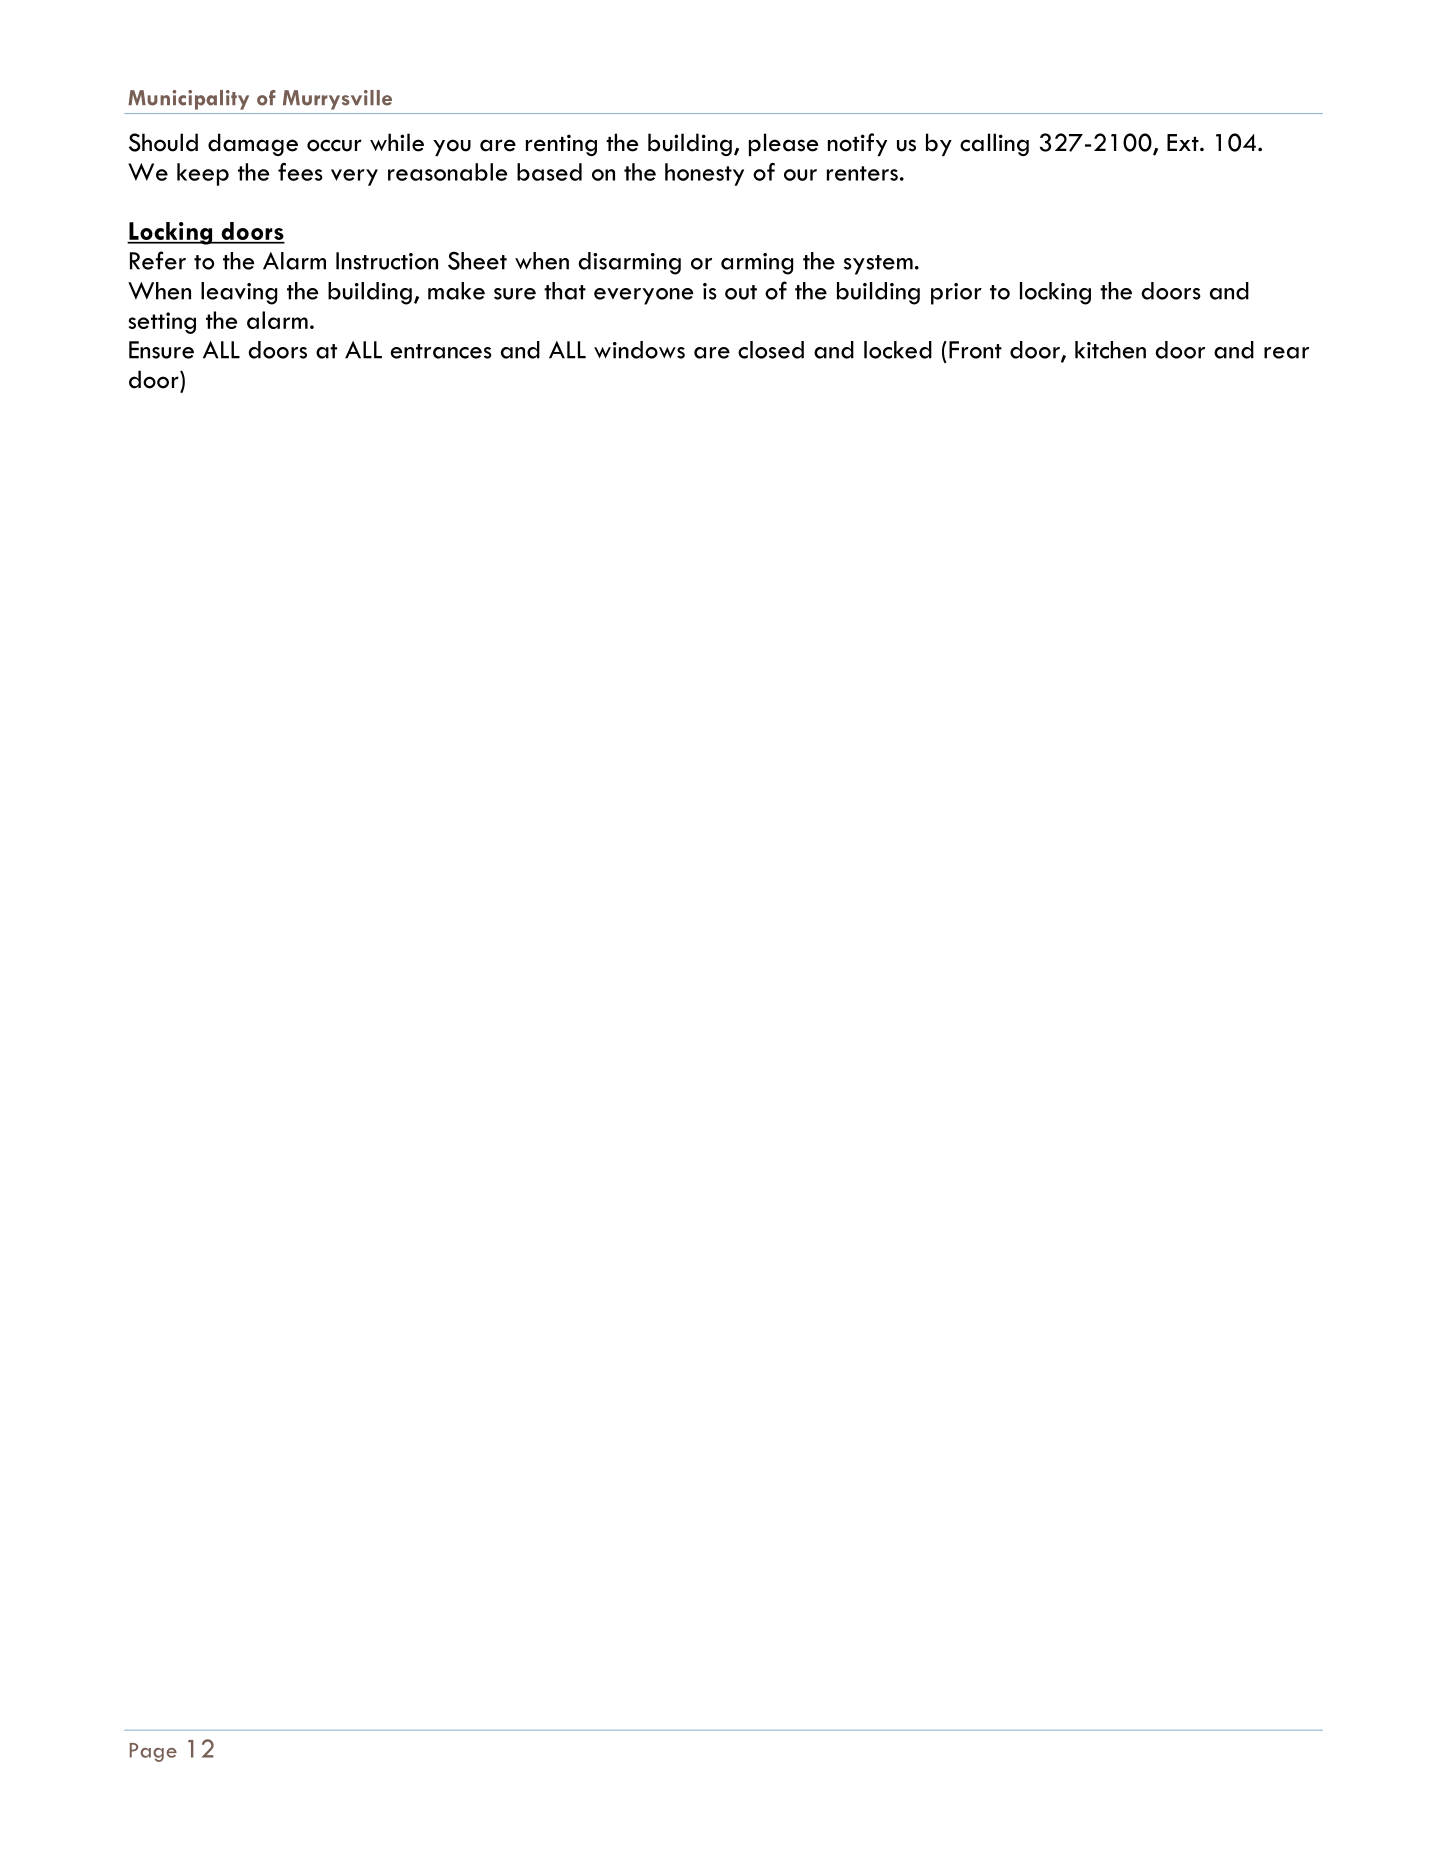 The height and width of the screenshot is (1873, 1447). What do you see at coordinates (771, 350) in the screenshot?
I see `closed` at bounding box center [771, 350].
